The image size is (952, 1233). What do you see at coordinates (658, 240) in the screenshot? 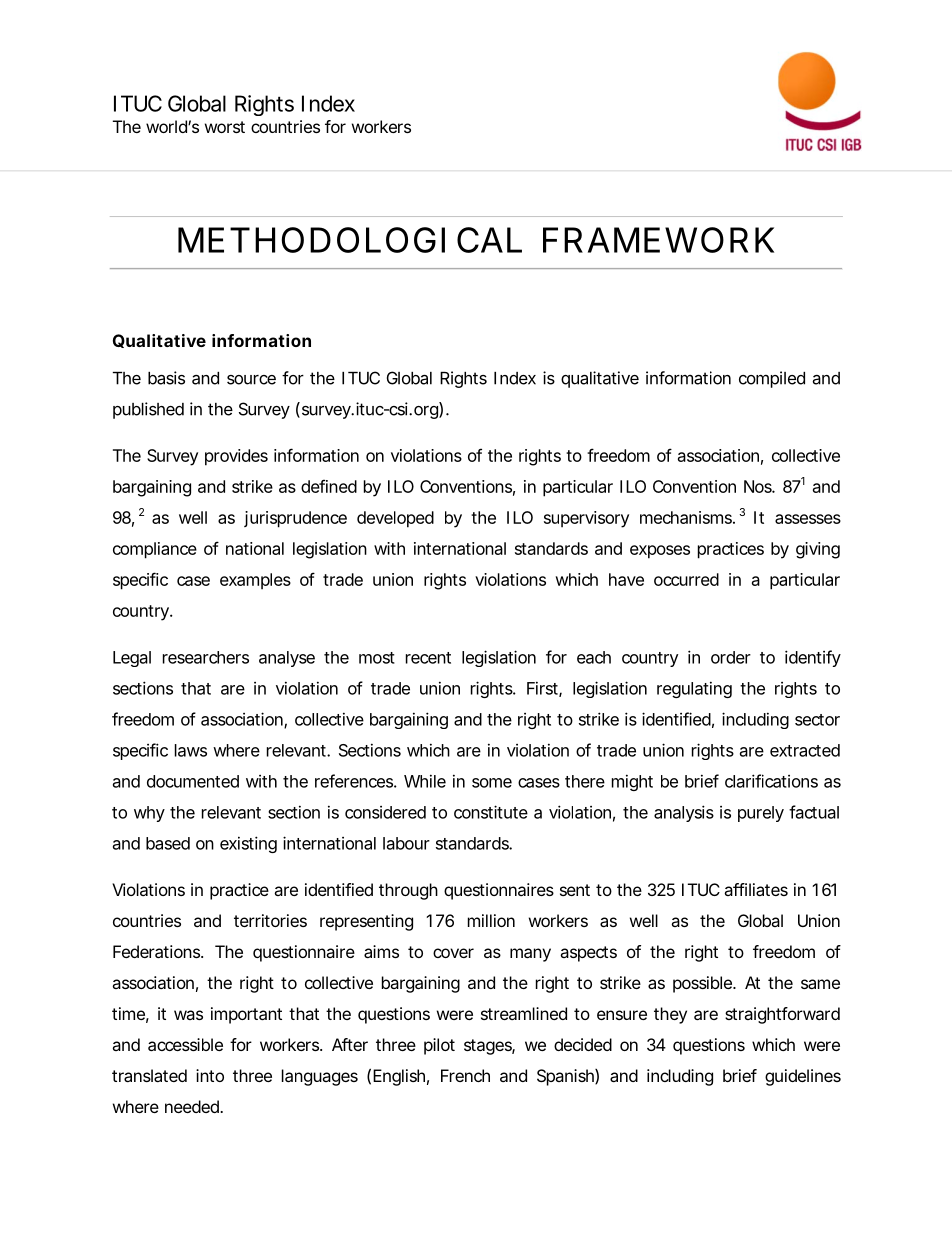
I see `FRAMEWORK` at bounding box center [658, 240].
